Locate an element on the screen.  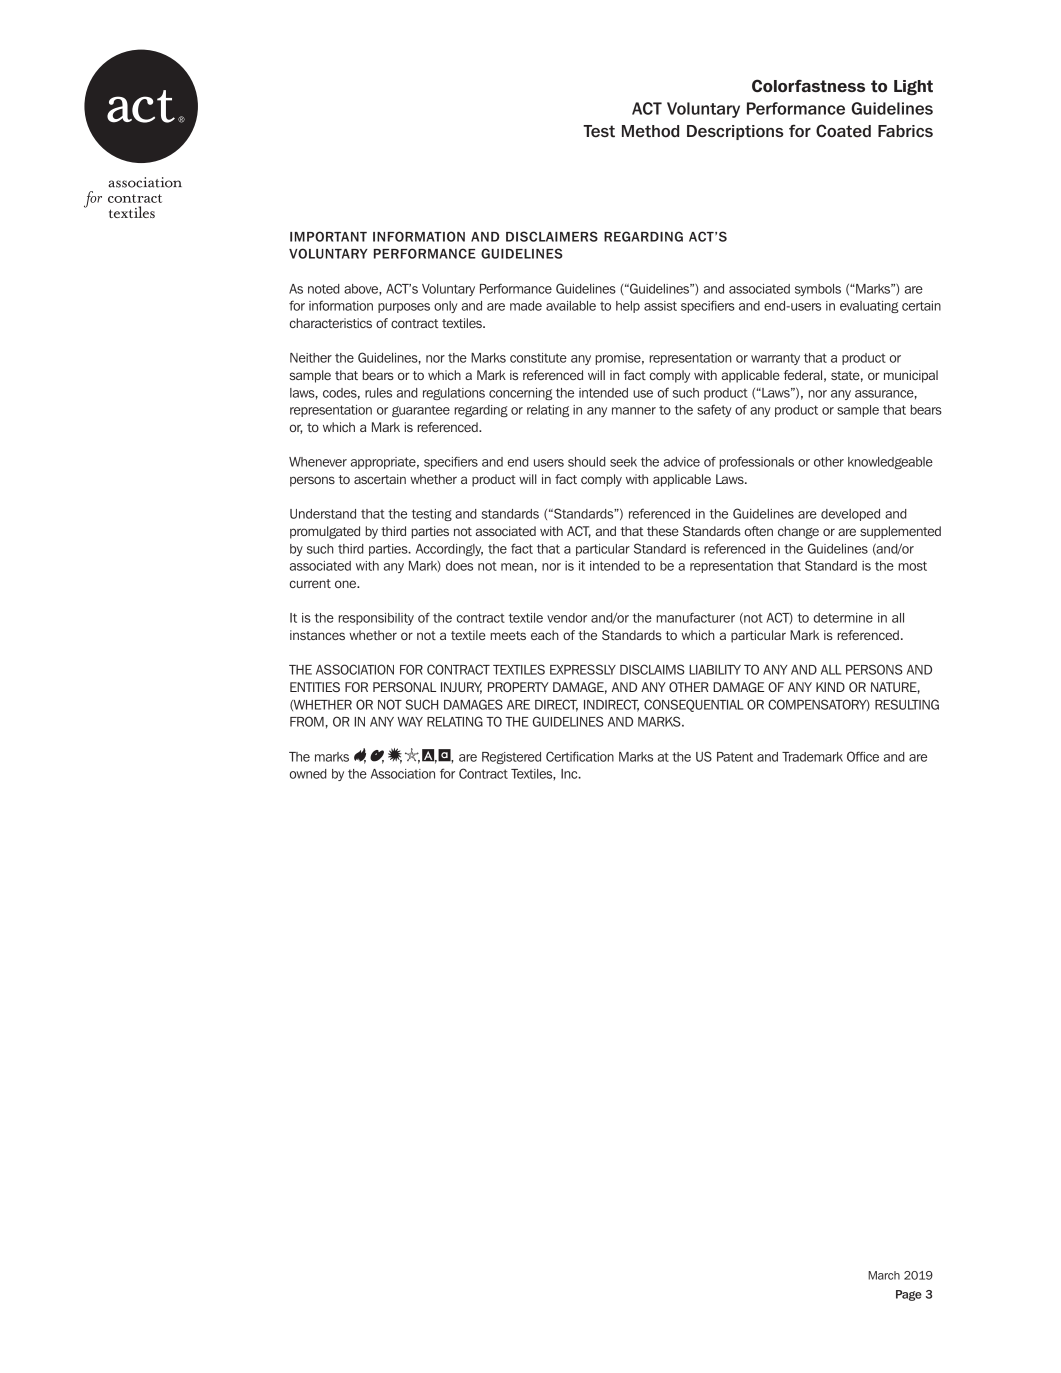
Method is located at coordinates (650, 131).
